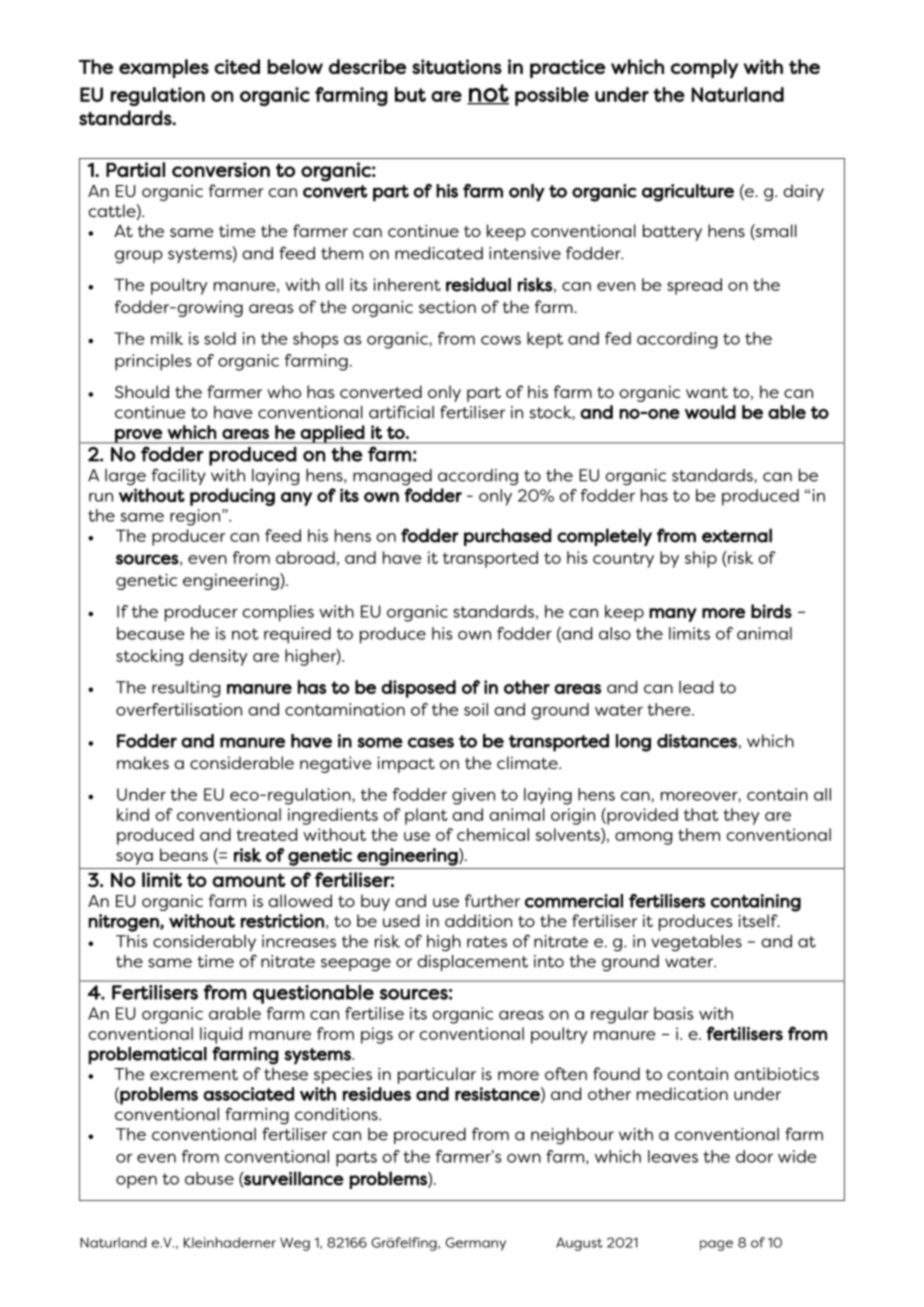 This screenshot has width=924, height=1307. I want to click on comply, so click(704, 68).
